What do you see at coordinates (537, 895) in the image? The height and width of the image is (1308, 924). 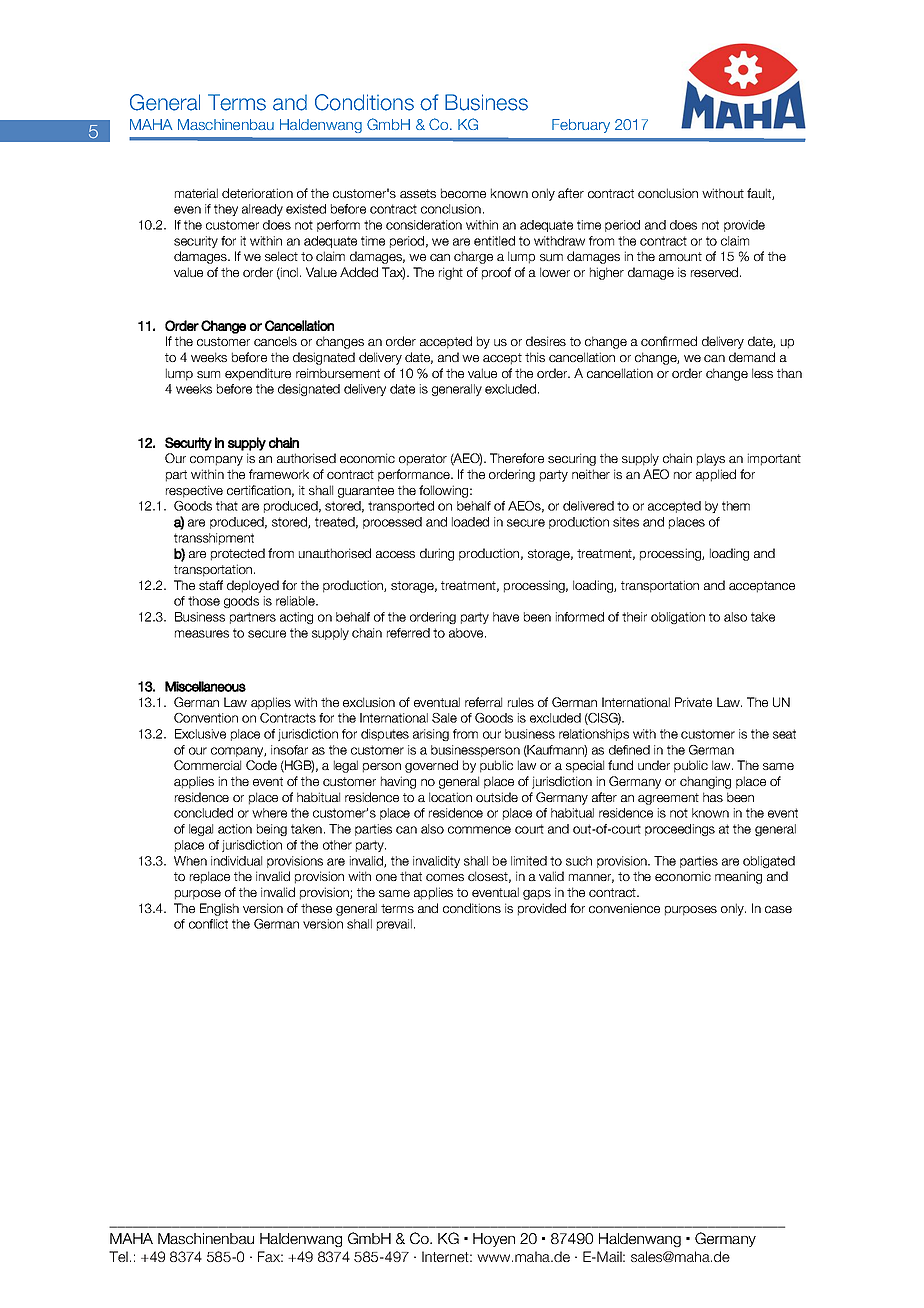 I see `gaps` at bounding box center [537, 895].
